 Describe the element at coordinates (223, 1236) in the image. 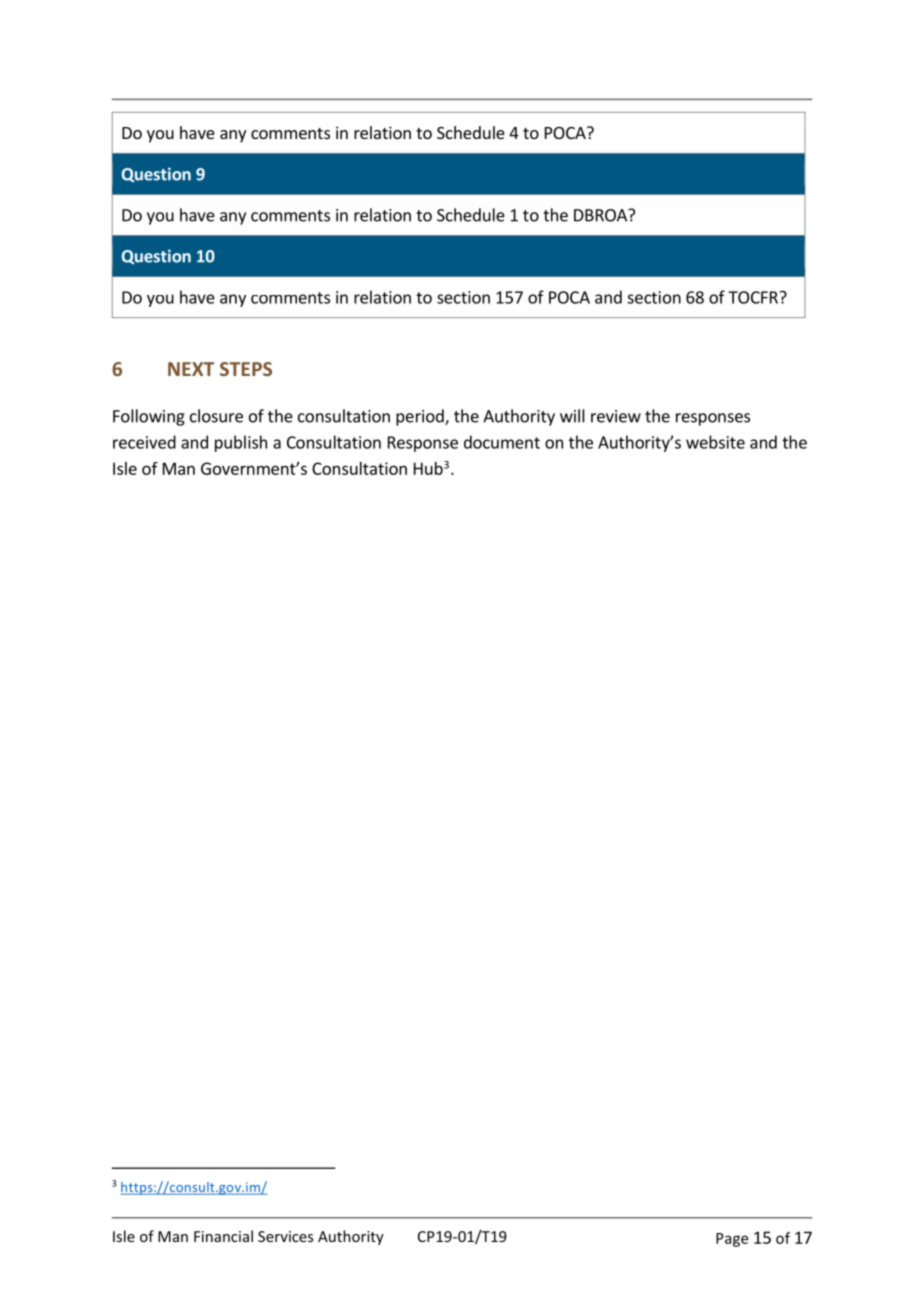

I see `Financial` at that location.
